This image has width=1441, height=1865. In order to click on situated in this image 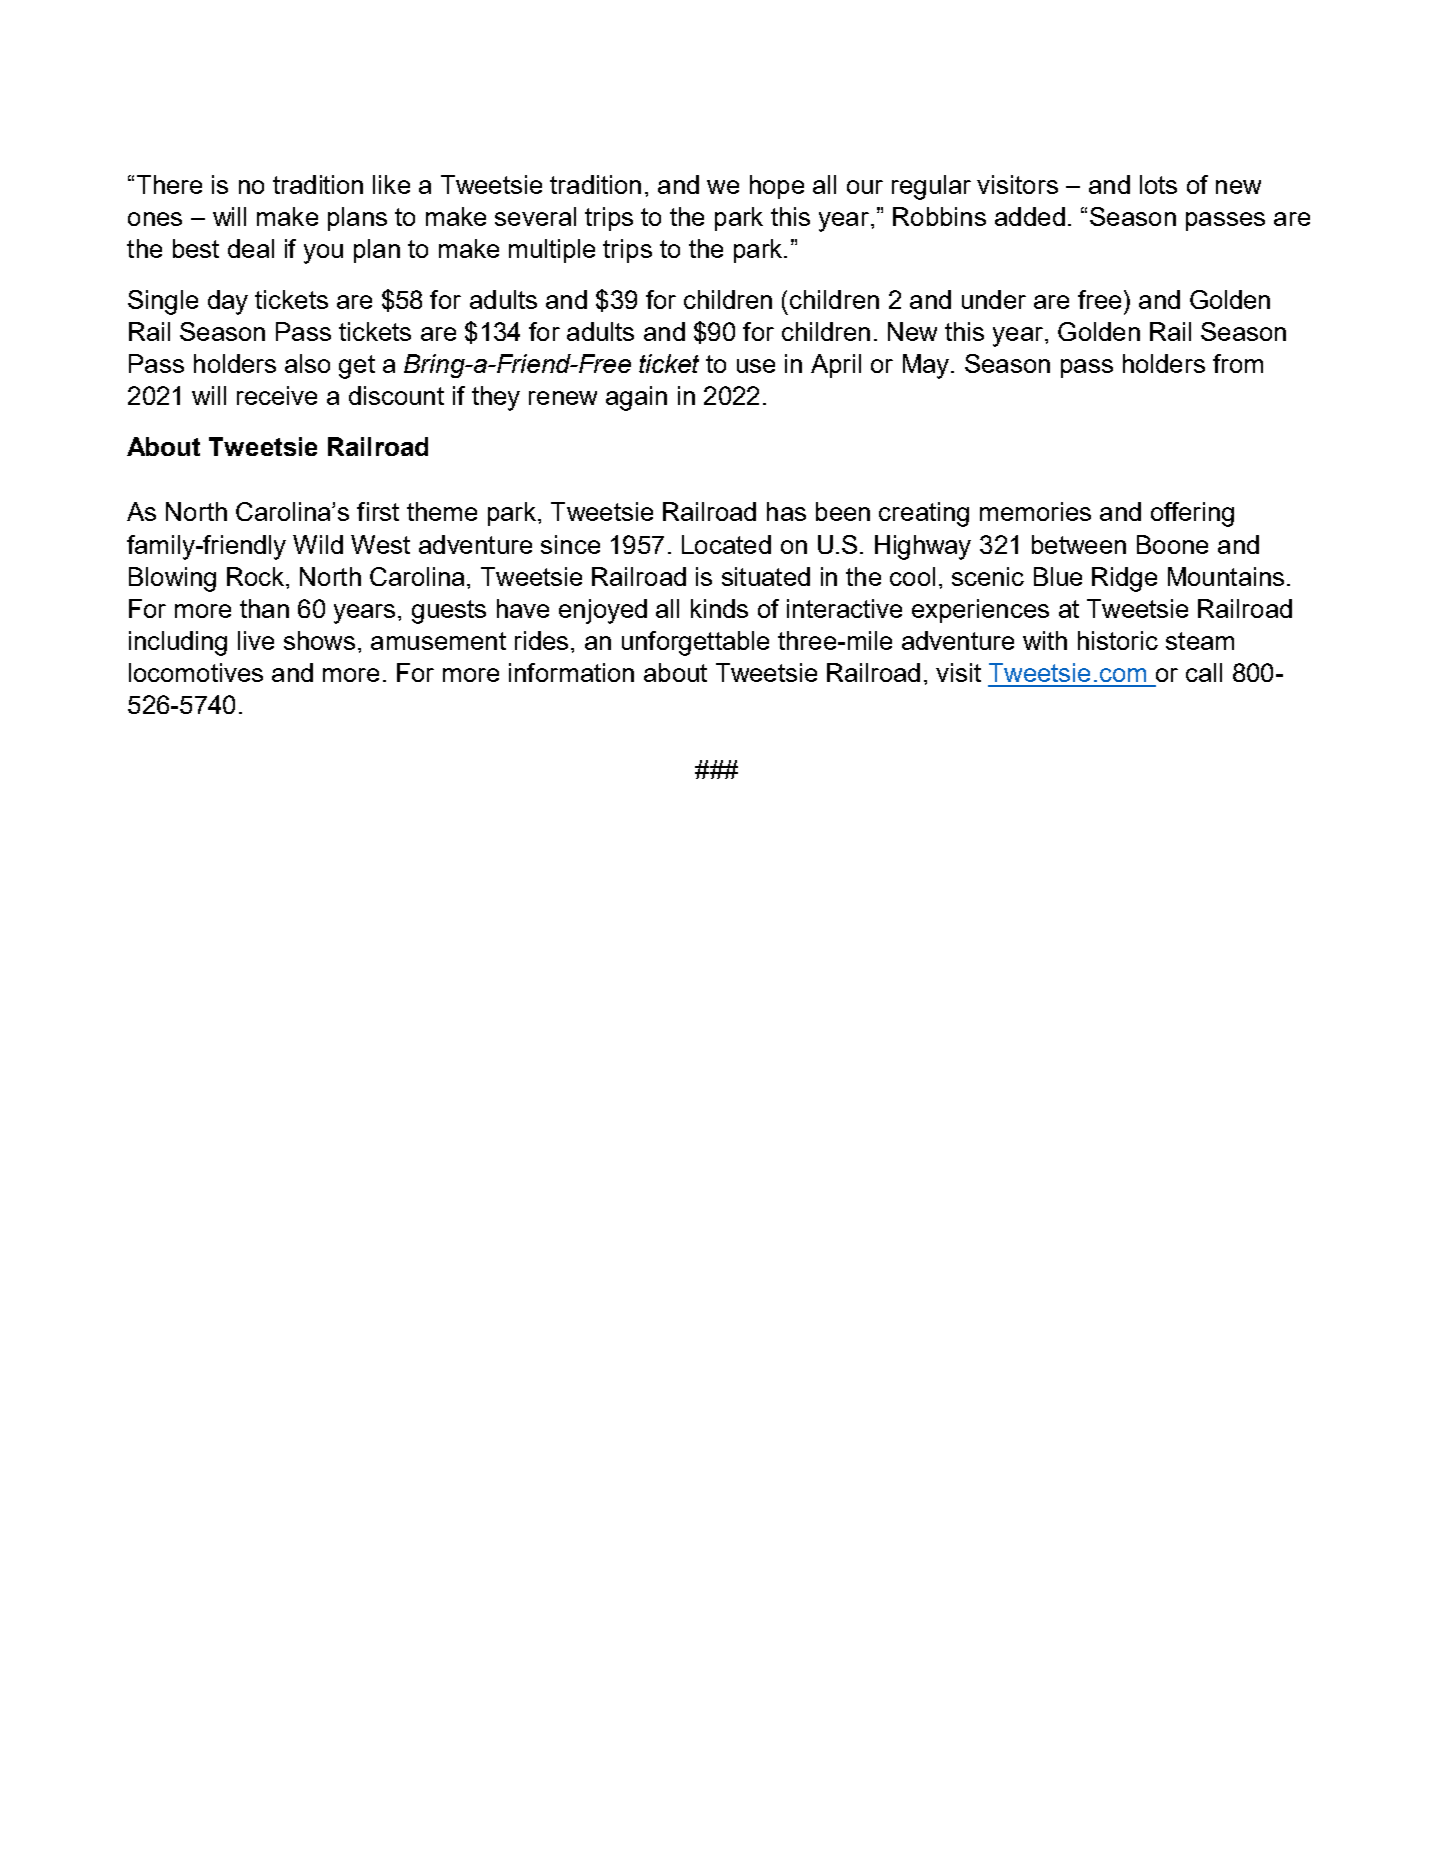, I will do `click(766, 576)`.
